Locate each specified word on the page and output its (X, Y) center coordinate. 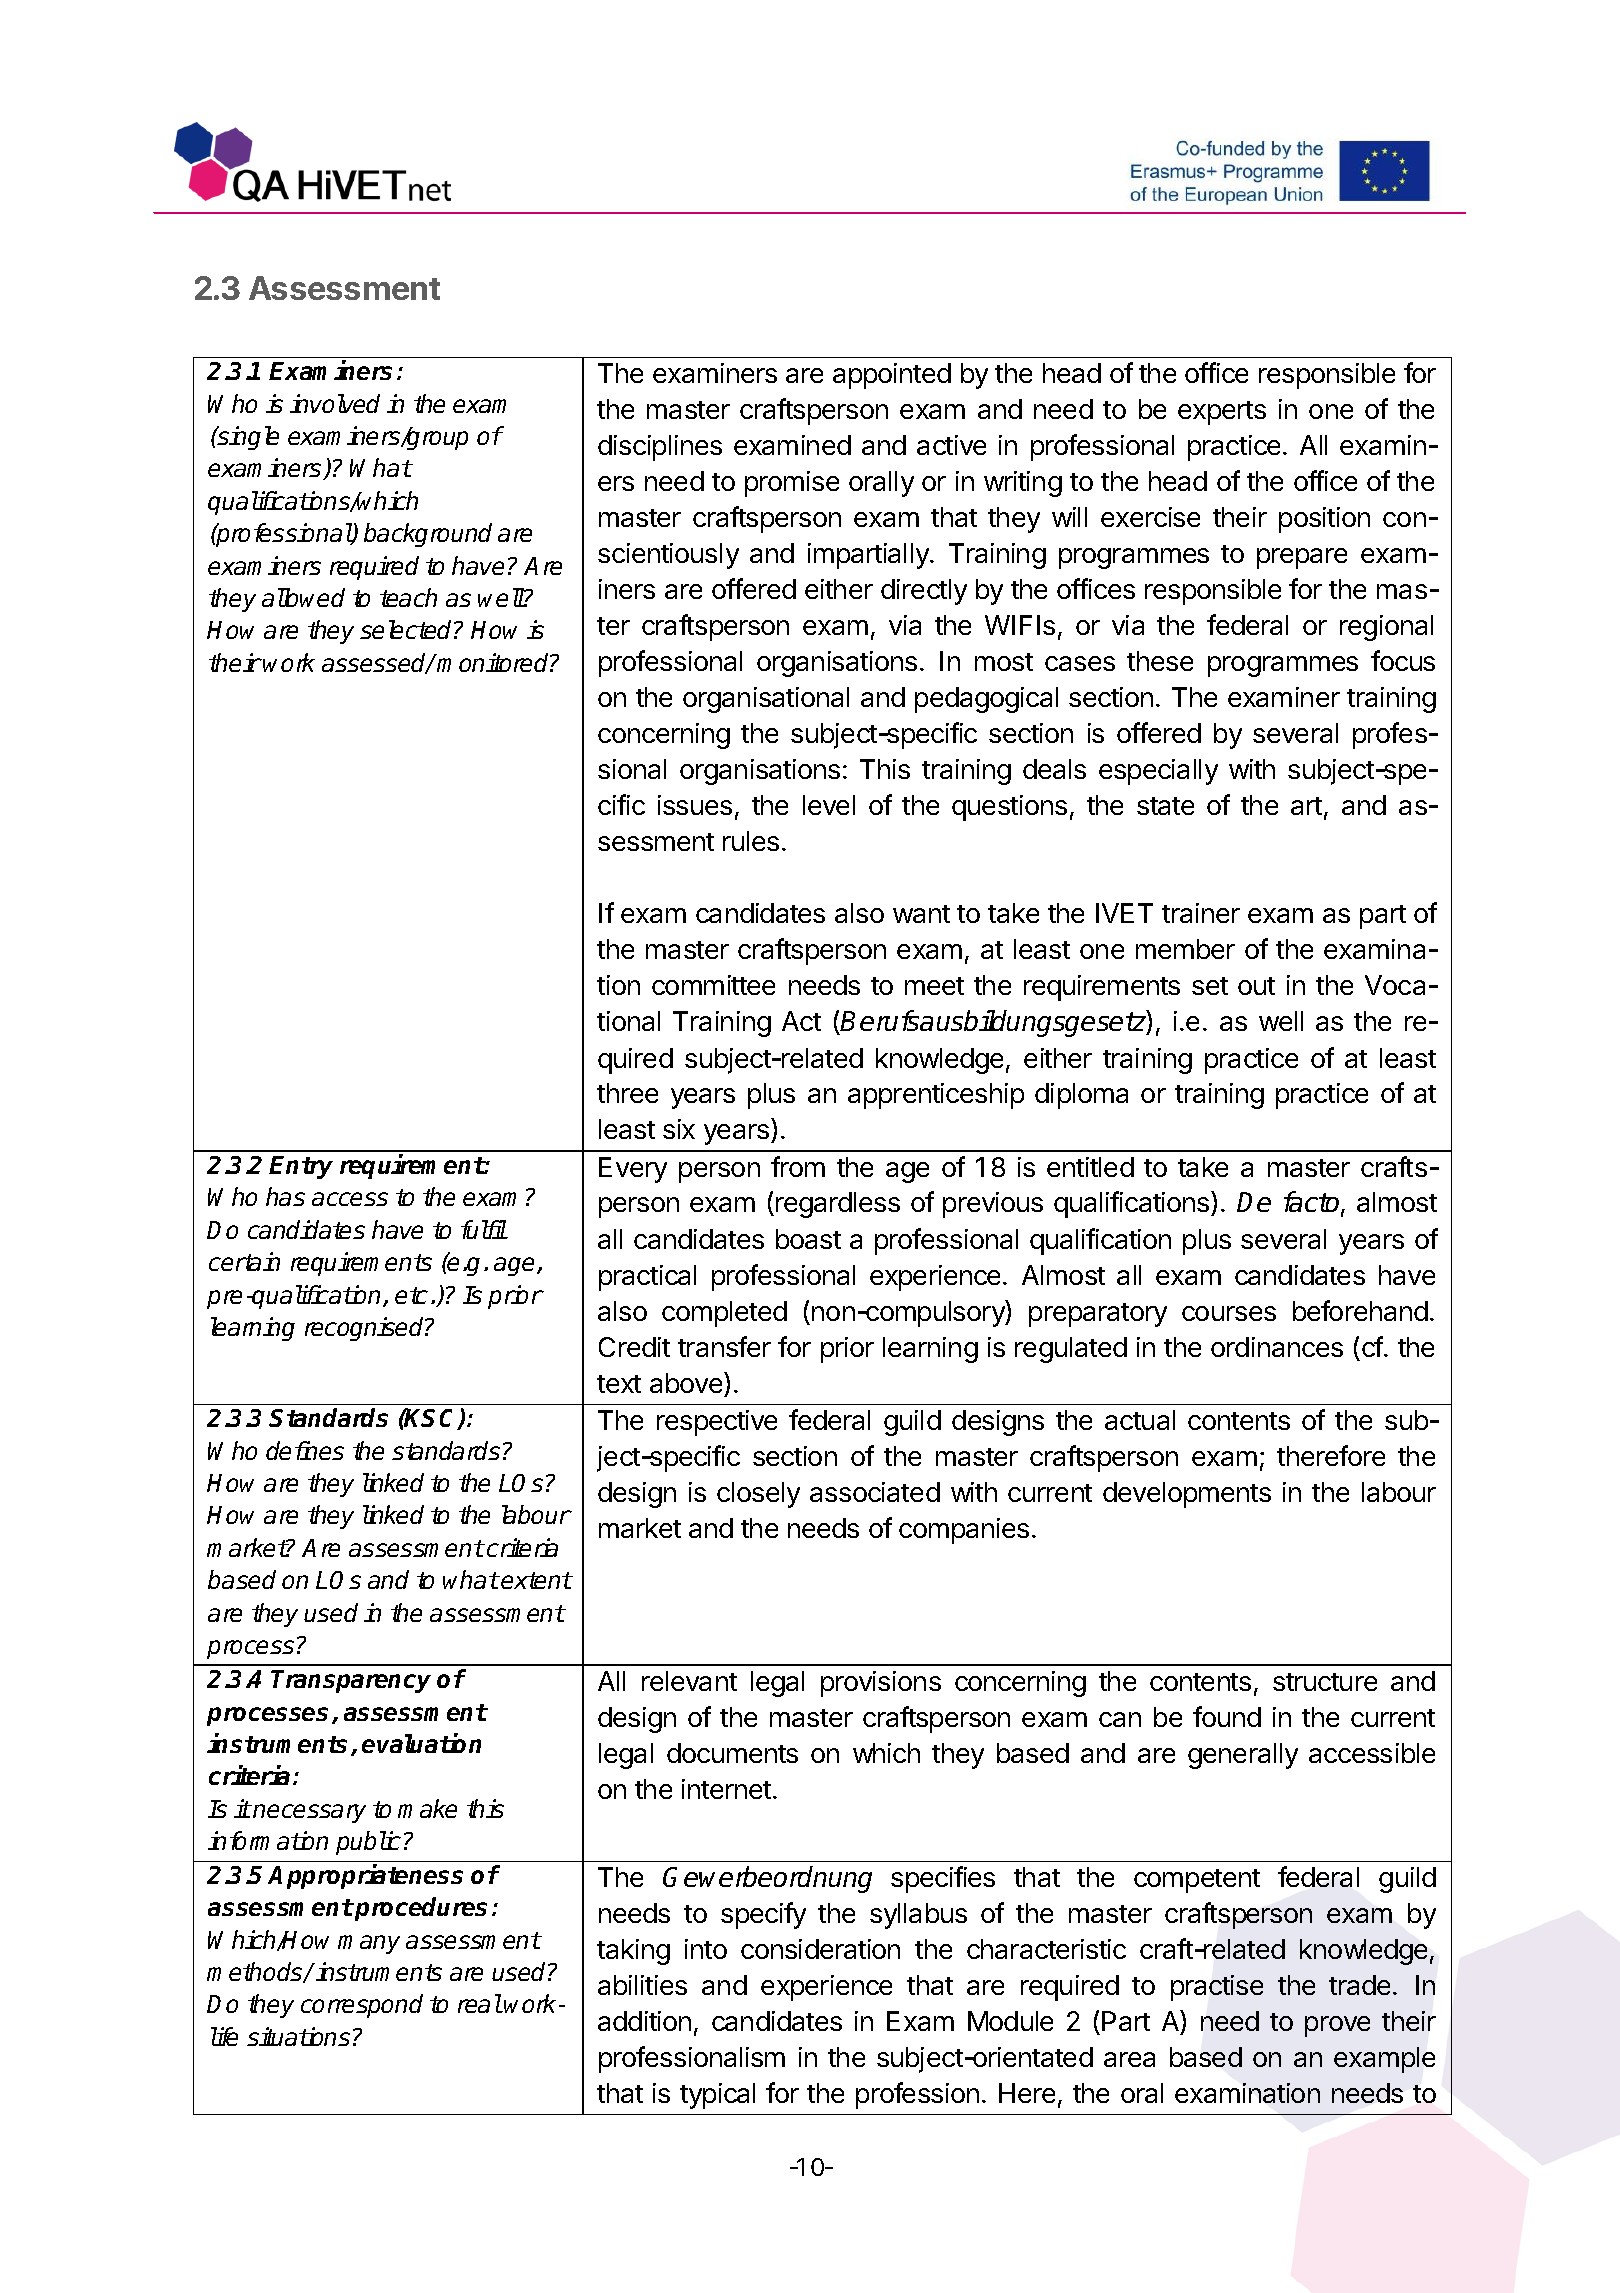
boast (808, 1239)
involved (335, 403)
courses (1229, 1313)
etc (411, 1295)
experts (1222, 413)
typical (717, 2096)
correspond (362, 2006)
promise (792, 484)
